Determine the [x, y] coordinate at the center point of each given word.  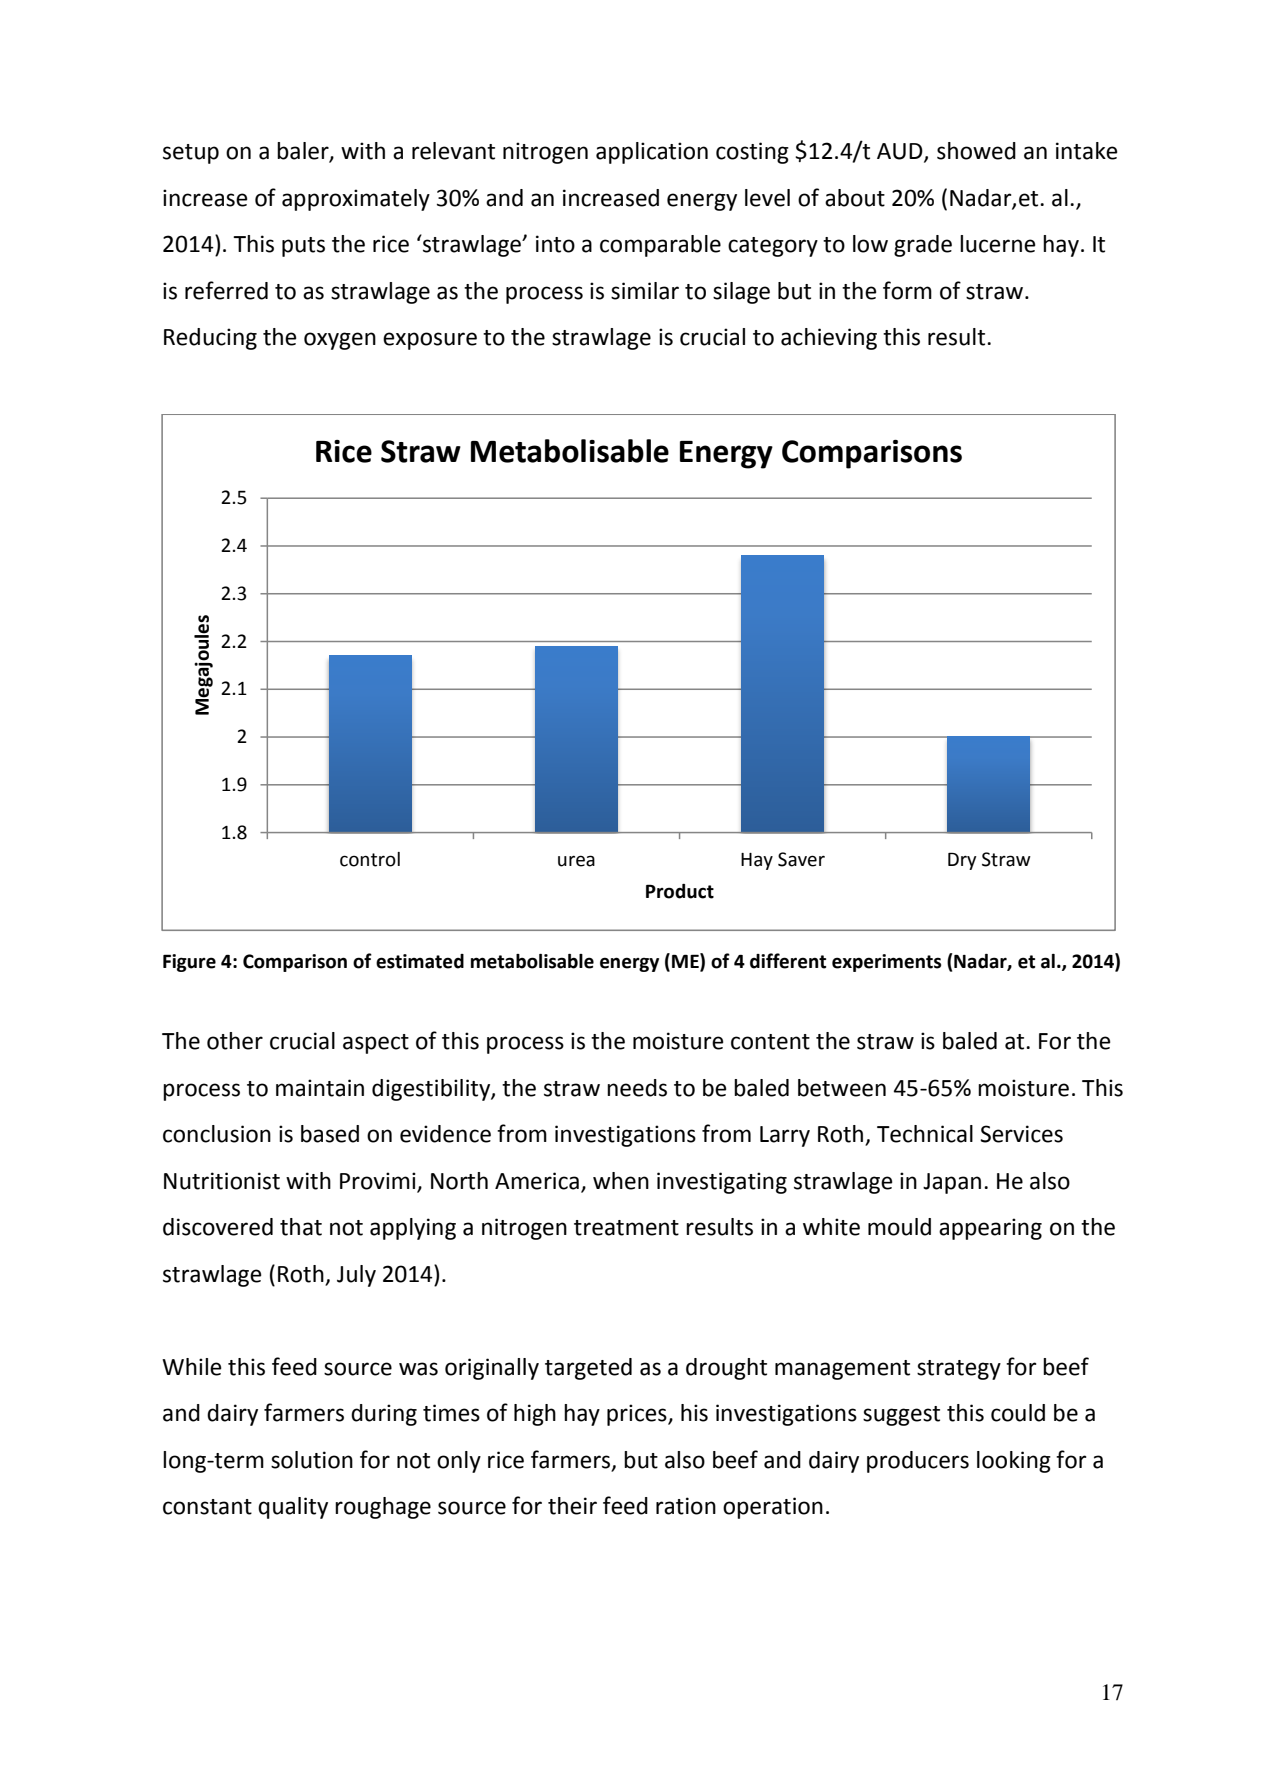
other [235, 1041]
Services [1021, 1134]
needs [637, 1088]
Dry [962, 861]
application [652, 153]
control [370, 859]
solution [312, 1460]
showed [976, 151]
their [572, 1506]
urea [576, 861]
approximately [356, 200]
